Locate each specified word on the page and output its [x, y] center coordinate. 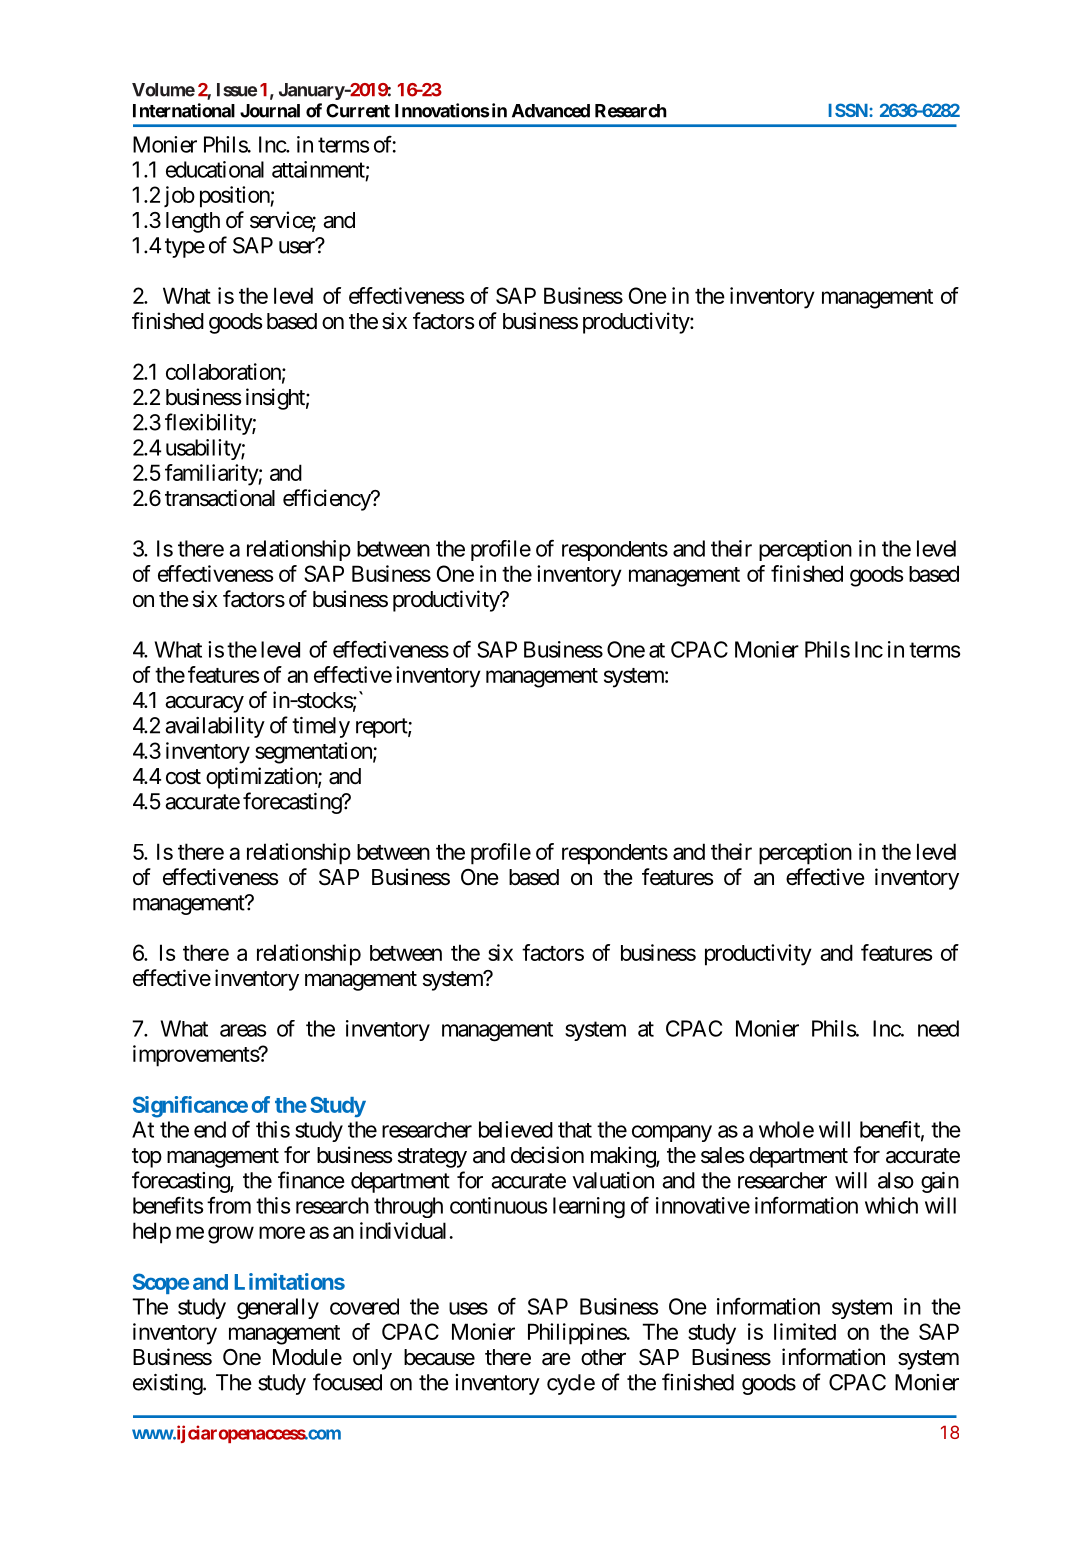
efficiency [327, 500]
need [938, 1028]
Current [358, 111]
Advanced [551, 111]
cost [183, 777]
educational [215, 169]
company [672, 1133]
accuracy [204, 704]
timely [321, 727]
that [575, 1129]
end [210, 1129]
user [298, 247]
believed [516, 1129]
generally [278, 1309]
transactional [220, 498]
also [896, 1180]
